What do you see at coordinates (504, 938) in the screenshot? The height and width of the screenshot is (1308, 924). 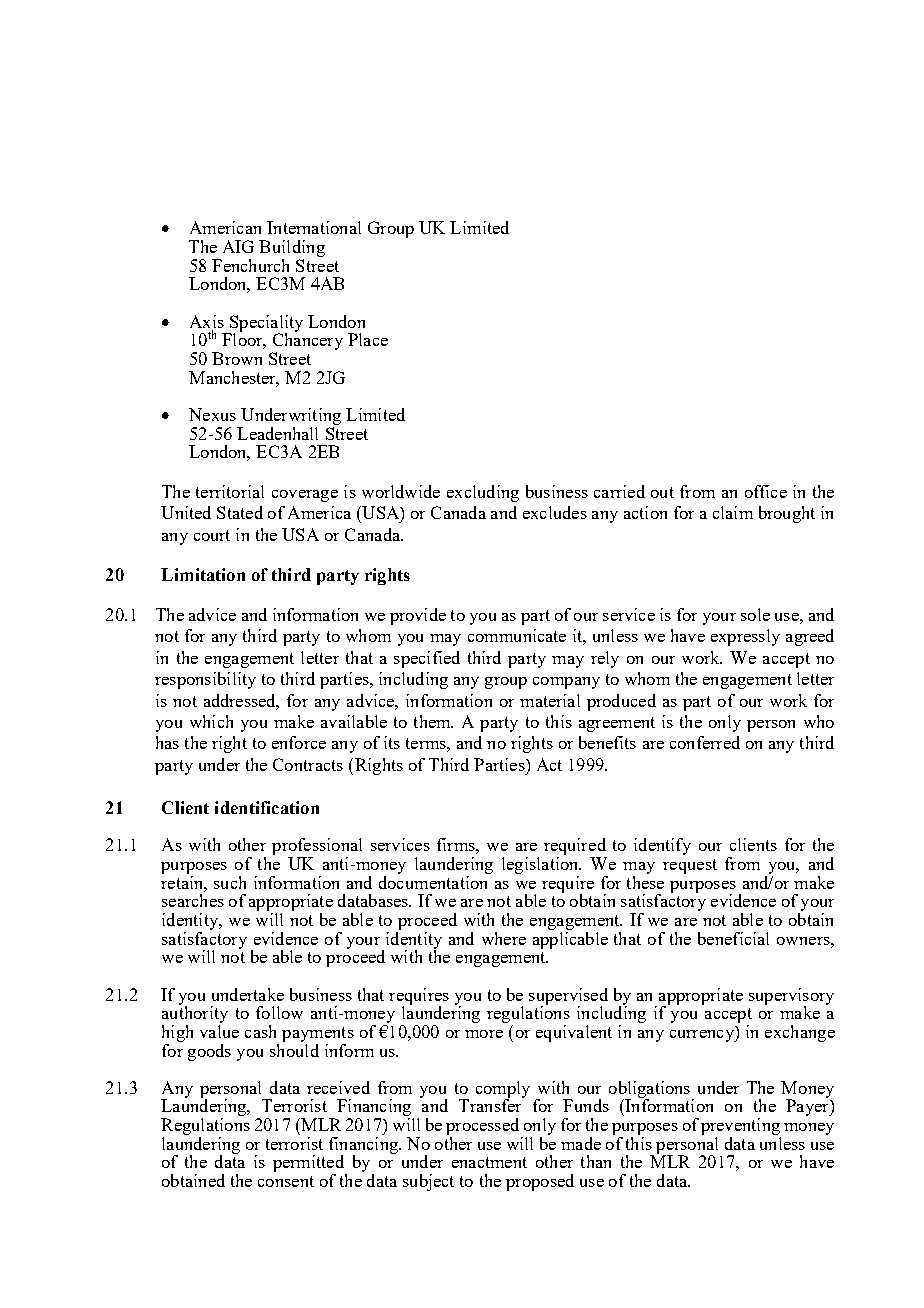 I see `where` at bounding box center [504, 938].
